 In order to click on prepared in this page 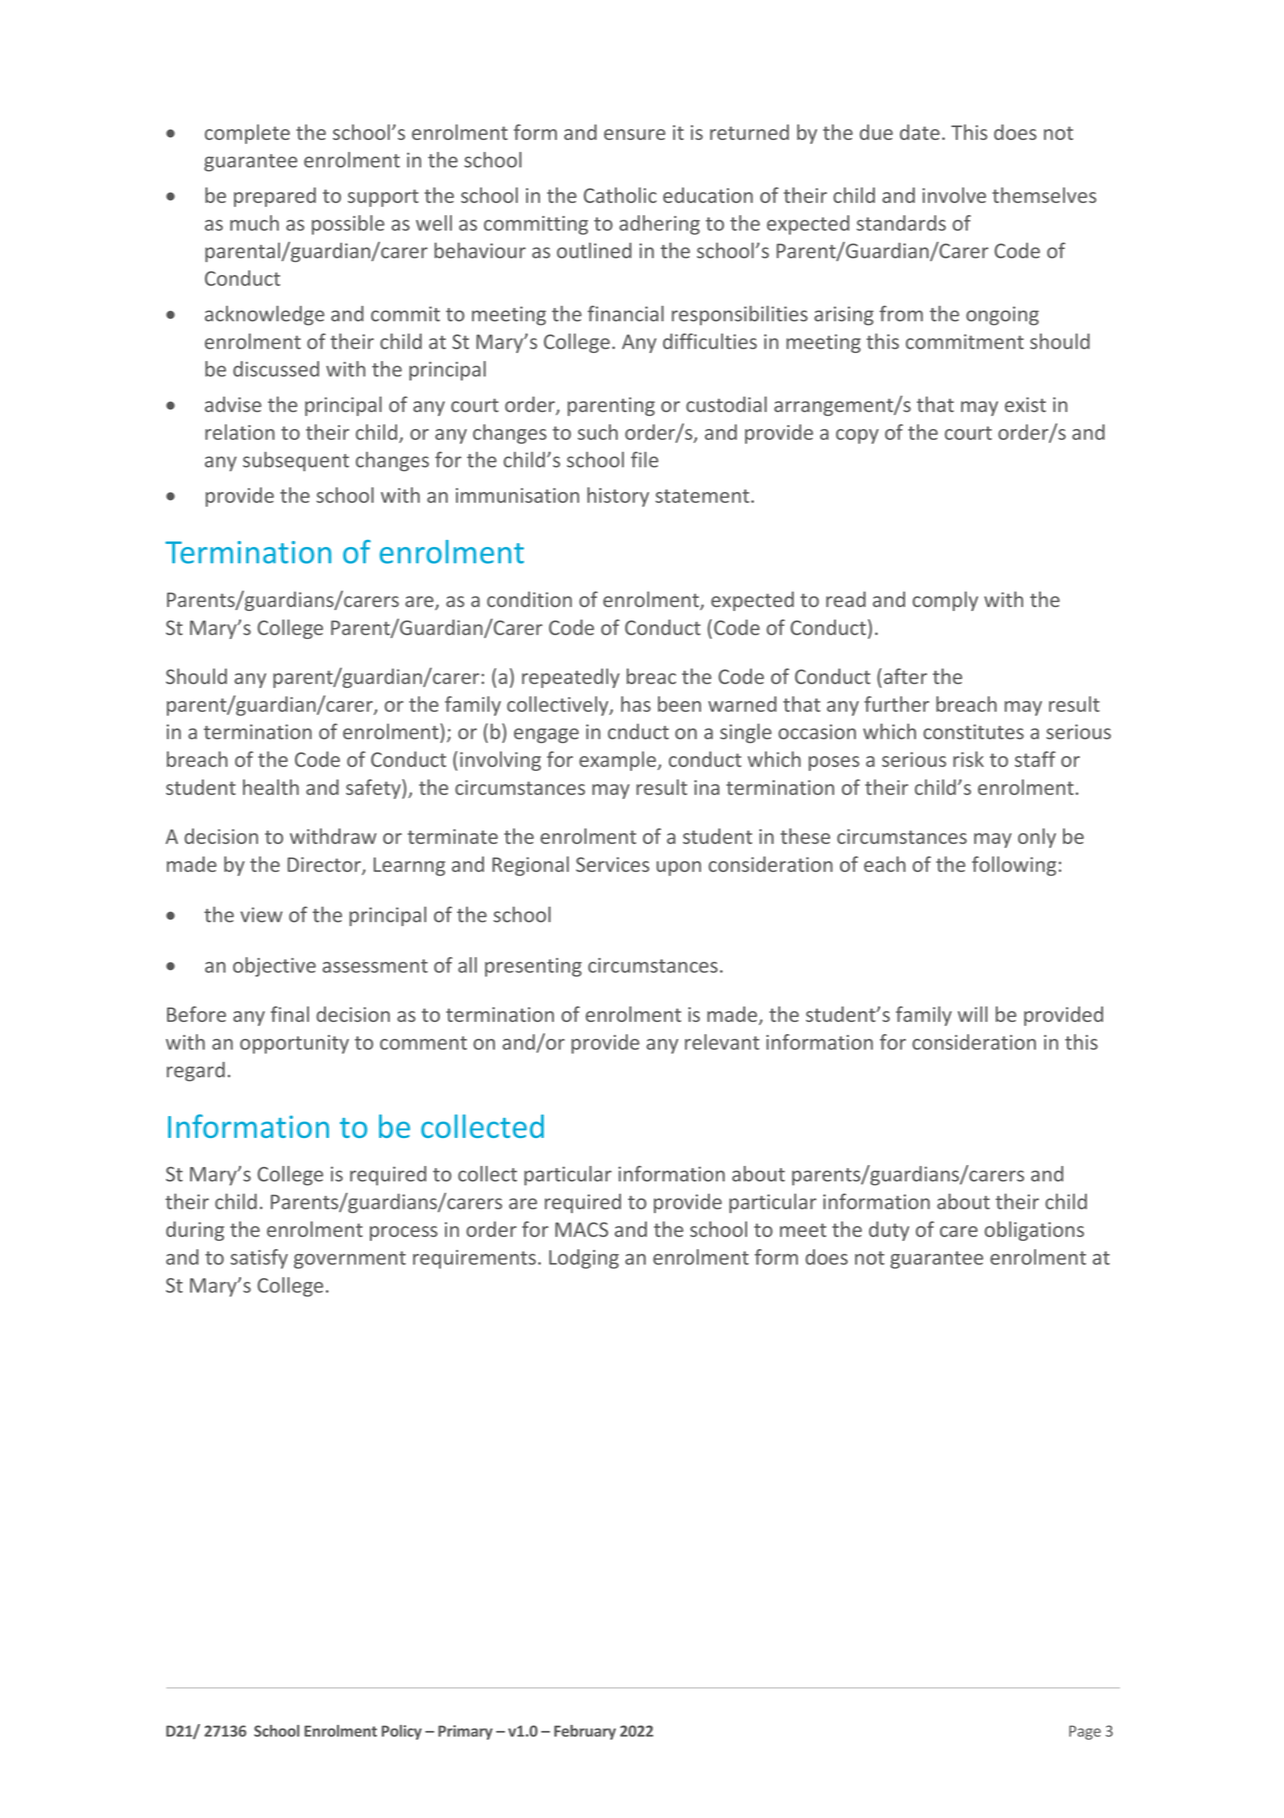, I will do `click(275, 197)`.
